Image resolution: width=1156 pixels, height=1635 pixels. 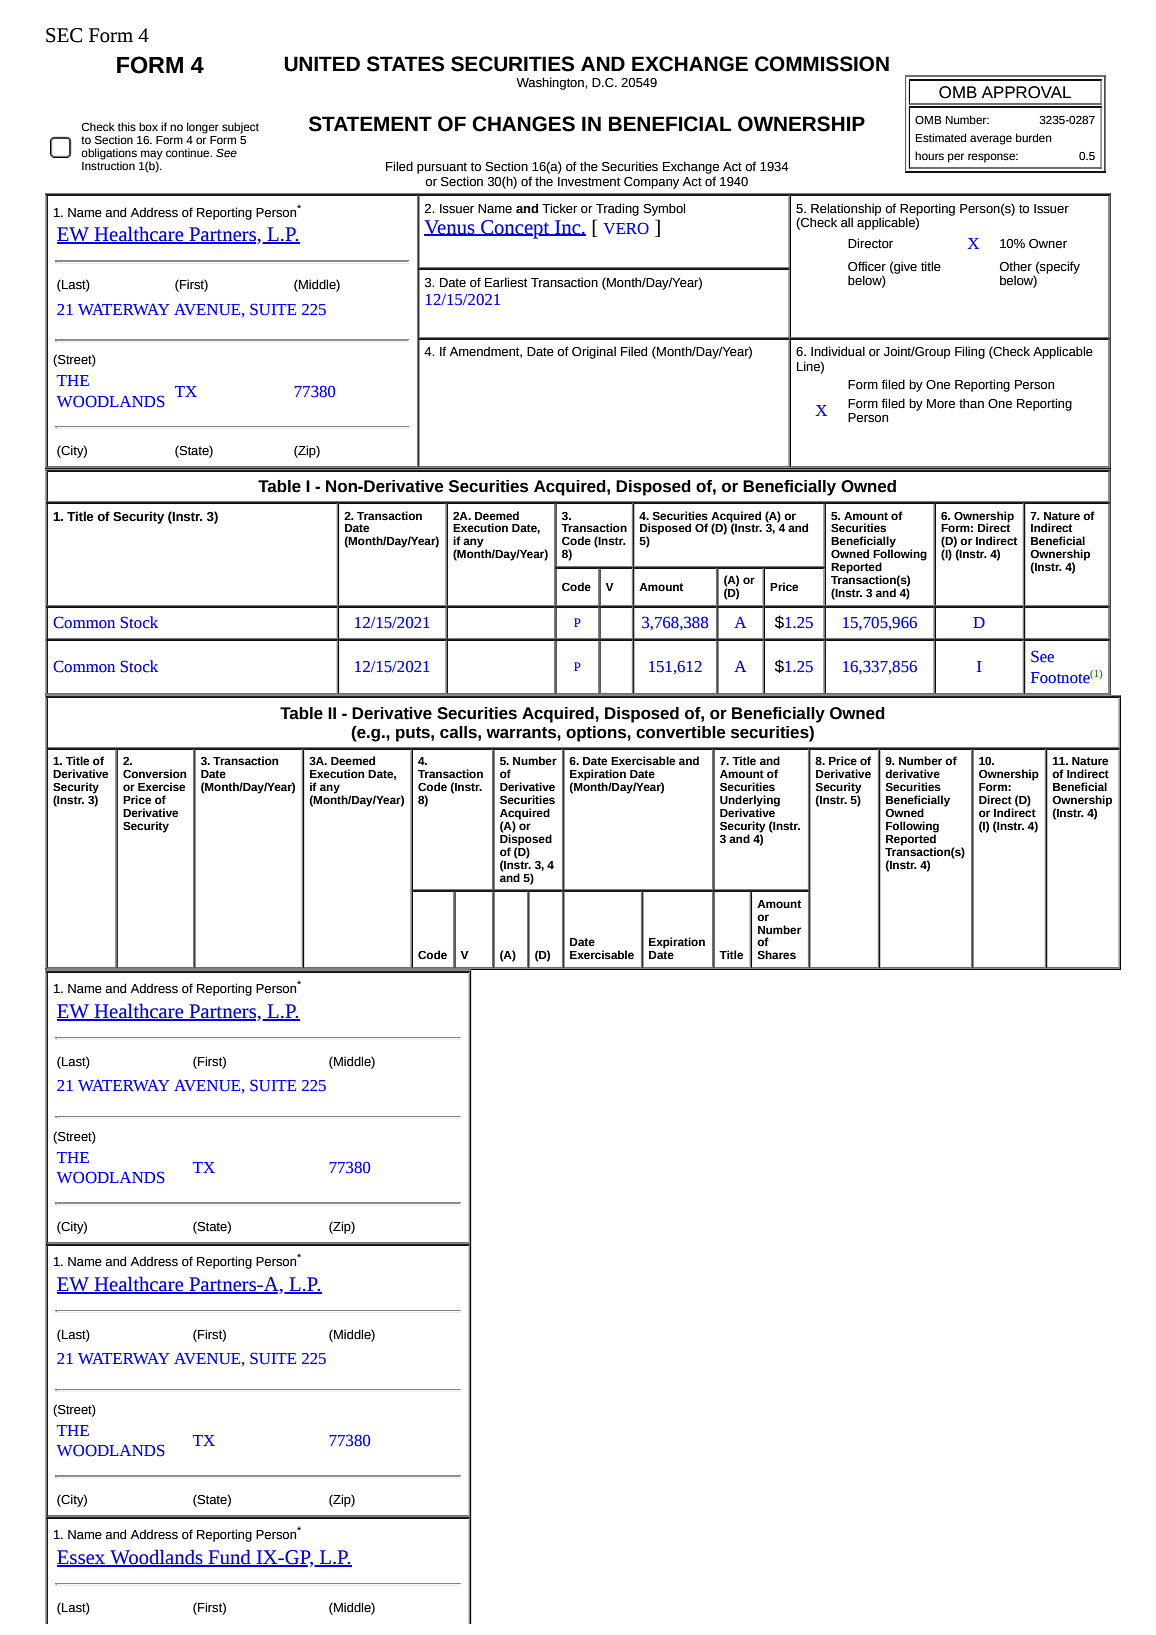 I want to click on Essex, so click(x=82, y=1558).
